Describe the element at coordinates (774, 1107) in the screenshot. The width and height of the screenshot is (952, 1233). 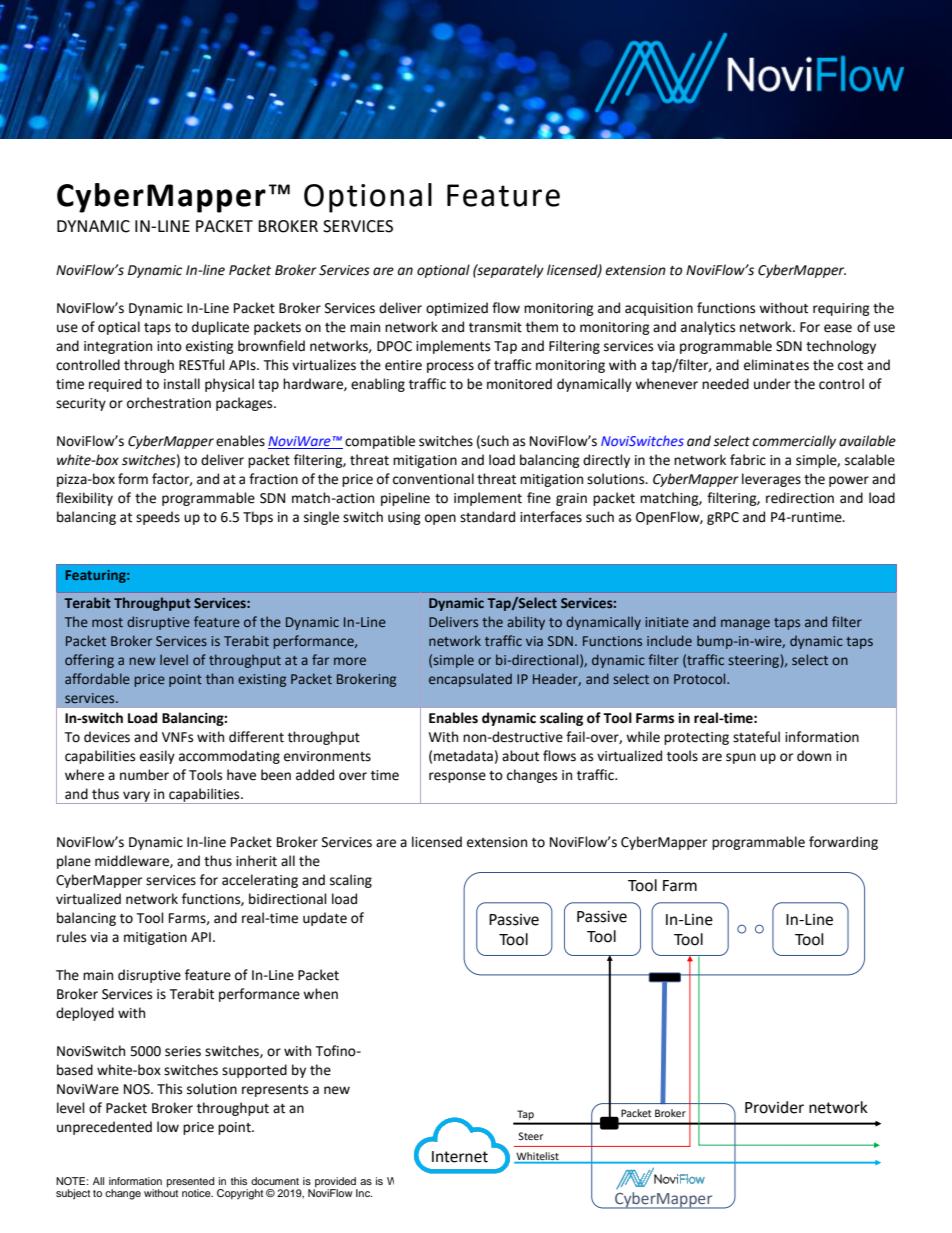
I see `Provider` at that location.
